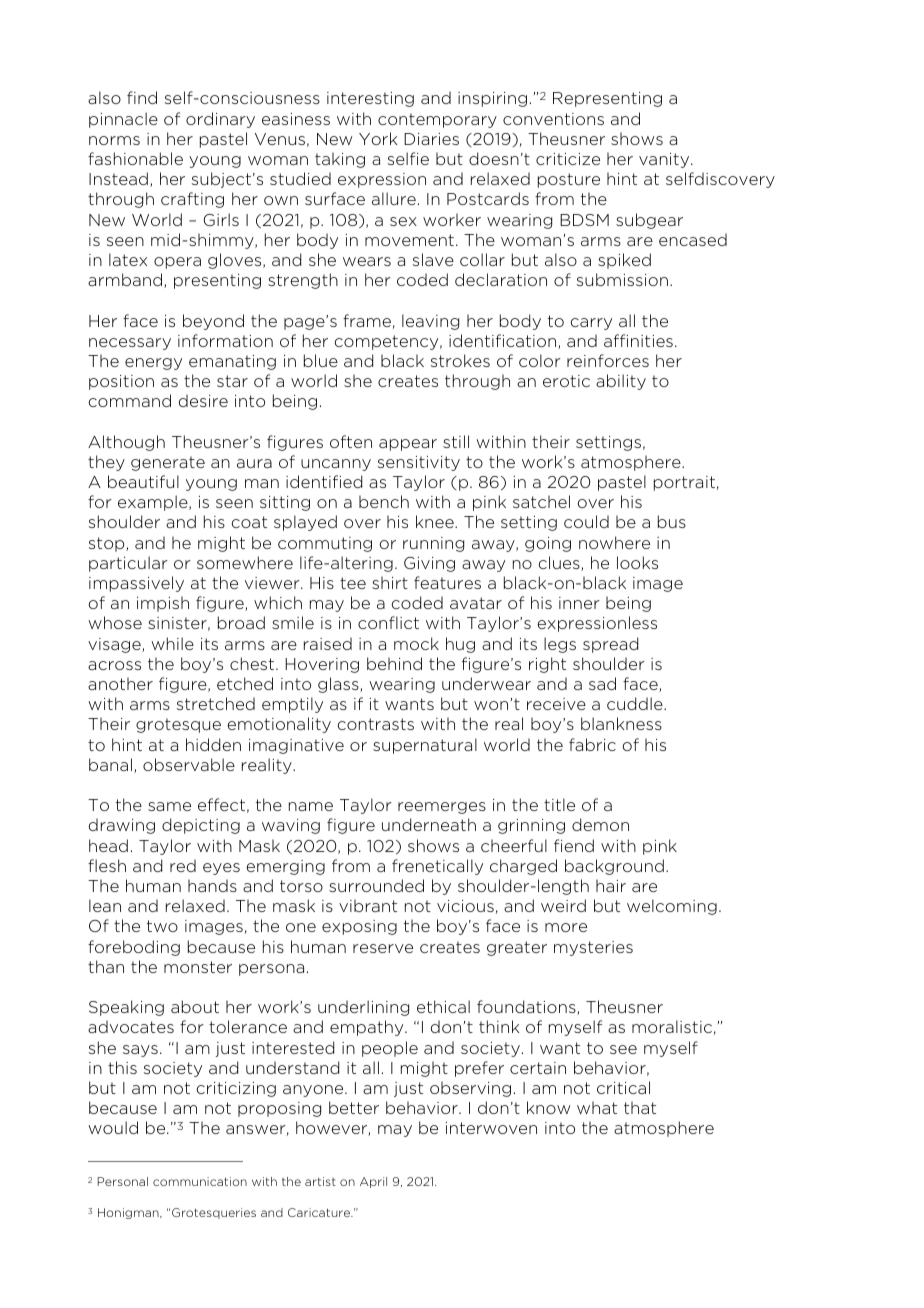 The image size is (924, 1308). Describe the element at coordinates (168, 463) in the screenshot. I see `generate` at that location.
